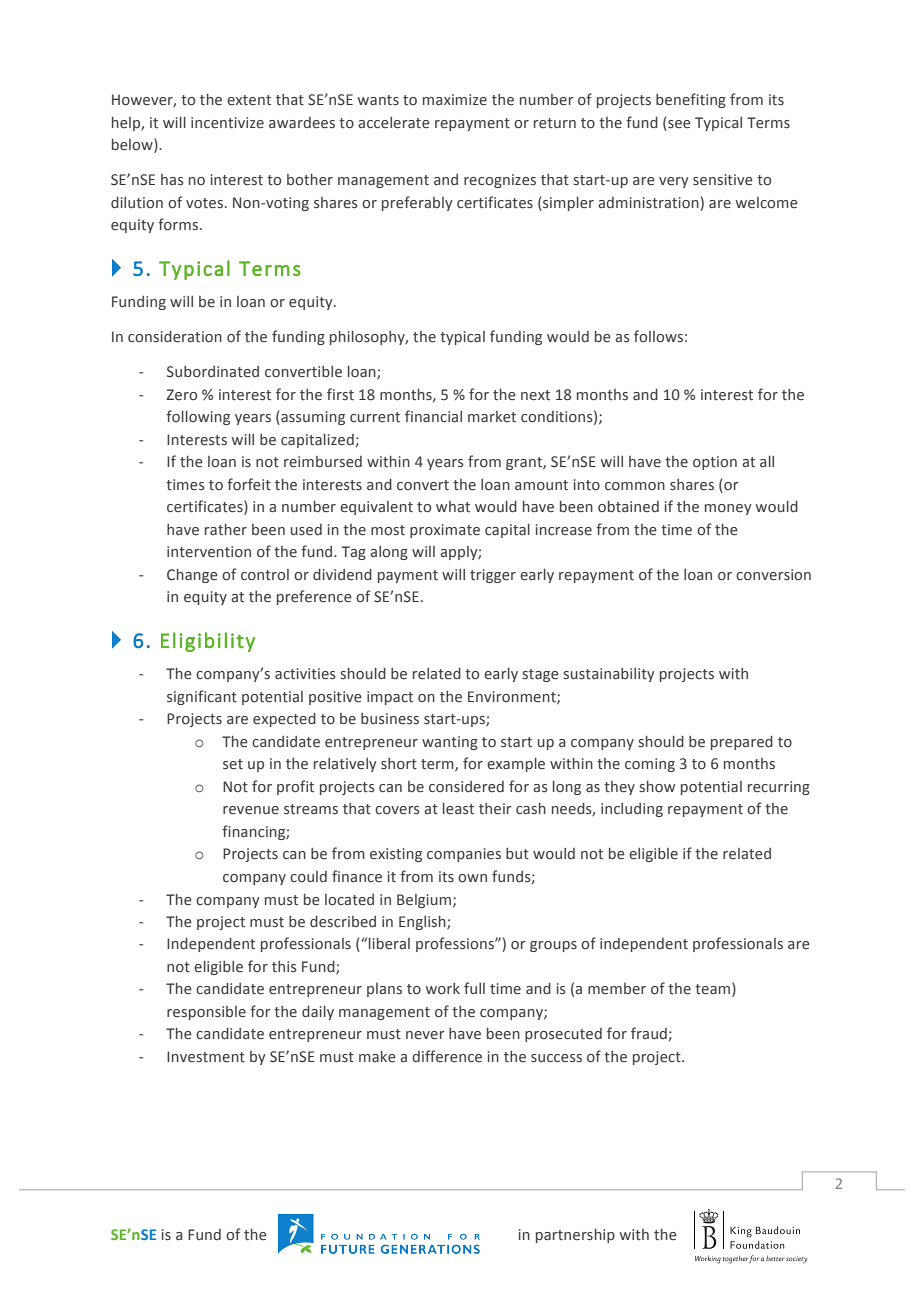 Image resolution: width=924 pixels, height=1308 pixels. What do you see at coordinates (455, 100) in the document?
I see `maximize` at bounding box center [455, 100].
